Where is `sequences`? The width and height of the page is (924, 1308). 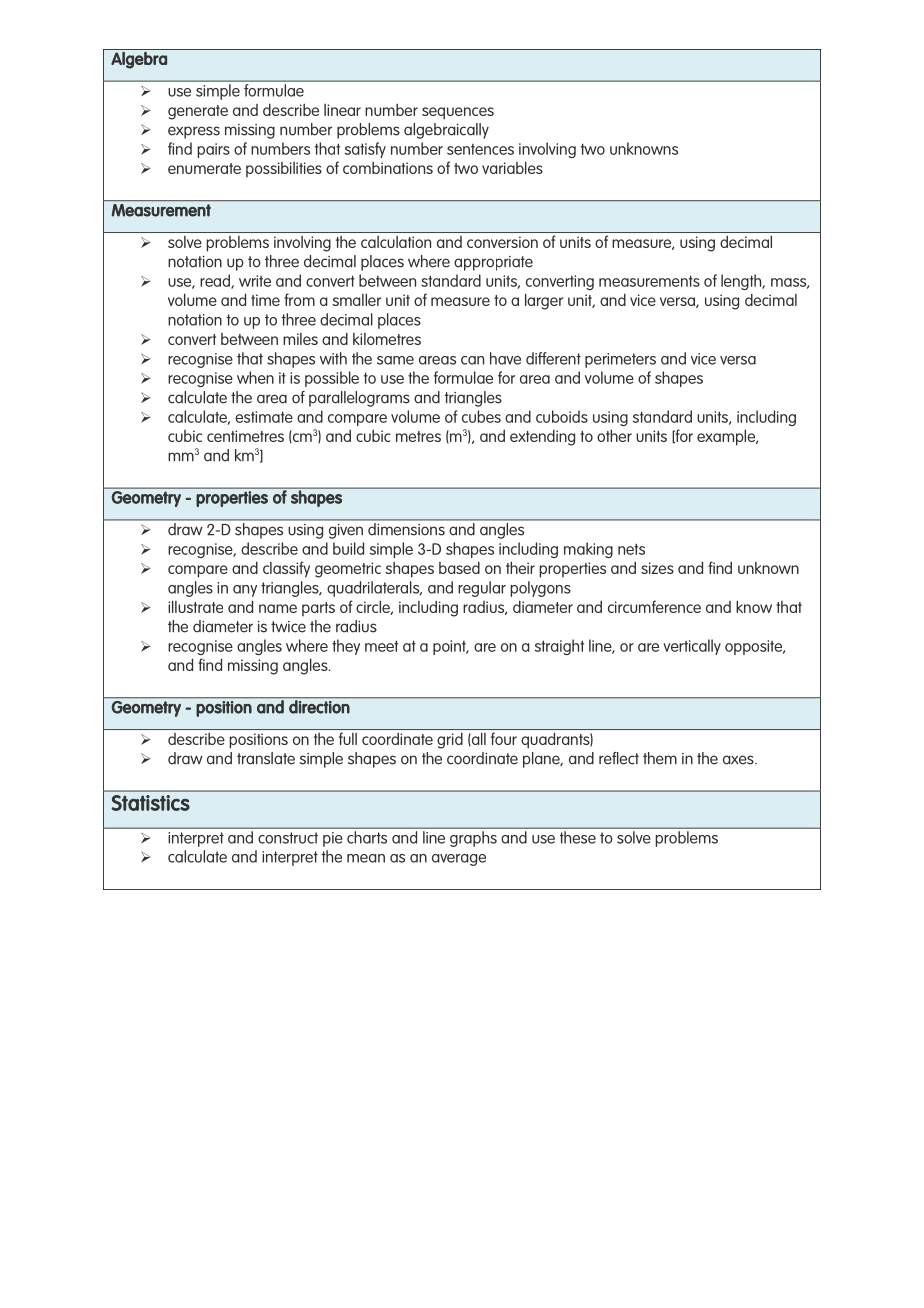
sequences is located at coordinates (458, 113).
